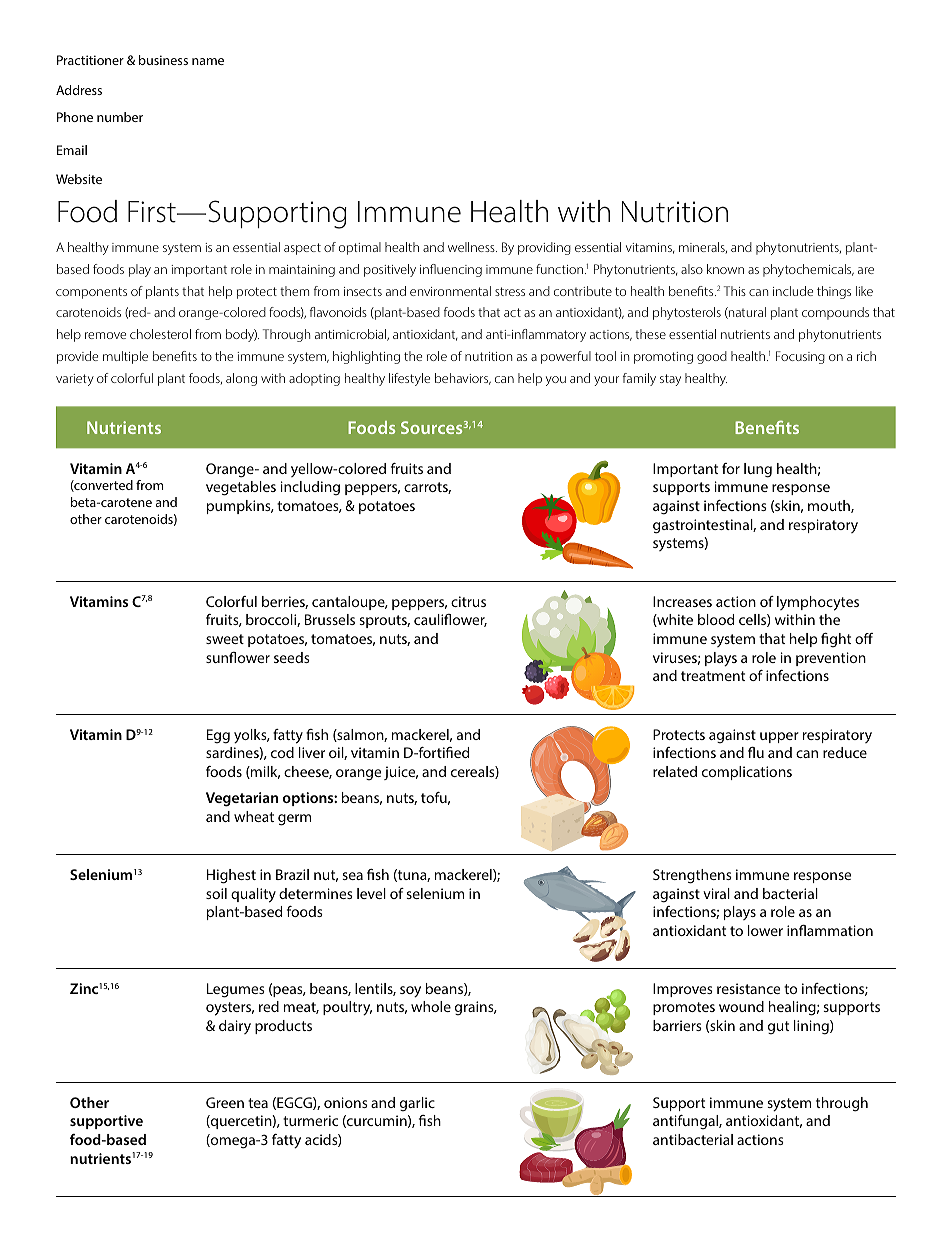 The width and height of the screenshot is (952, 1233). Describe the element at coordinates (818, 603) in the screenshot. I see `lymphocytes` at that location.
